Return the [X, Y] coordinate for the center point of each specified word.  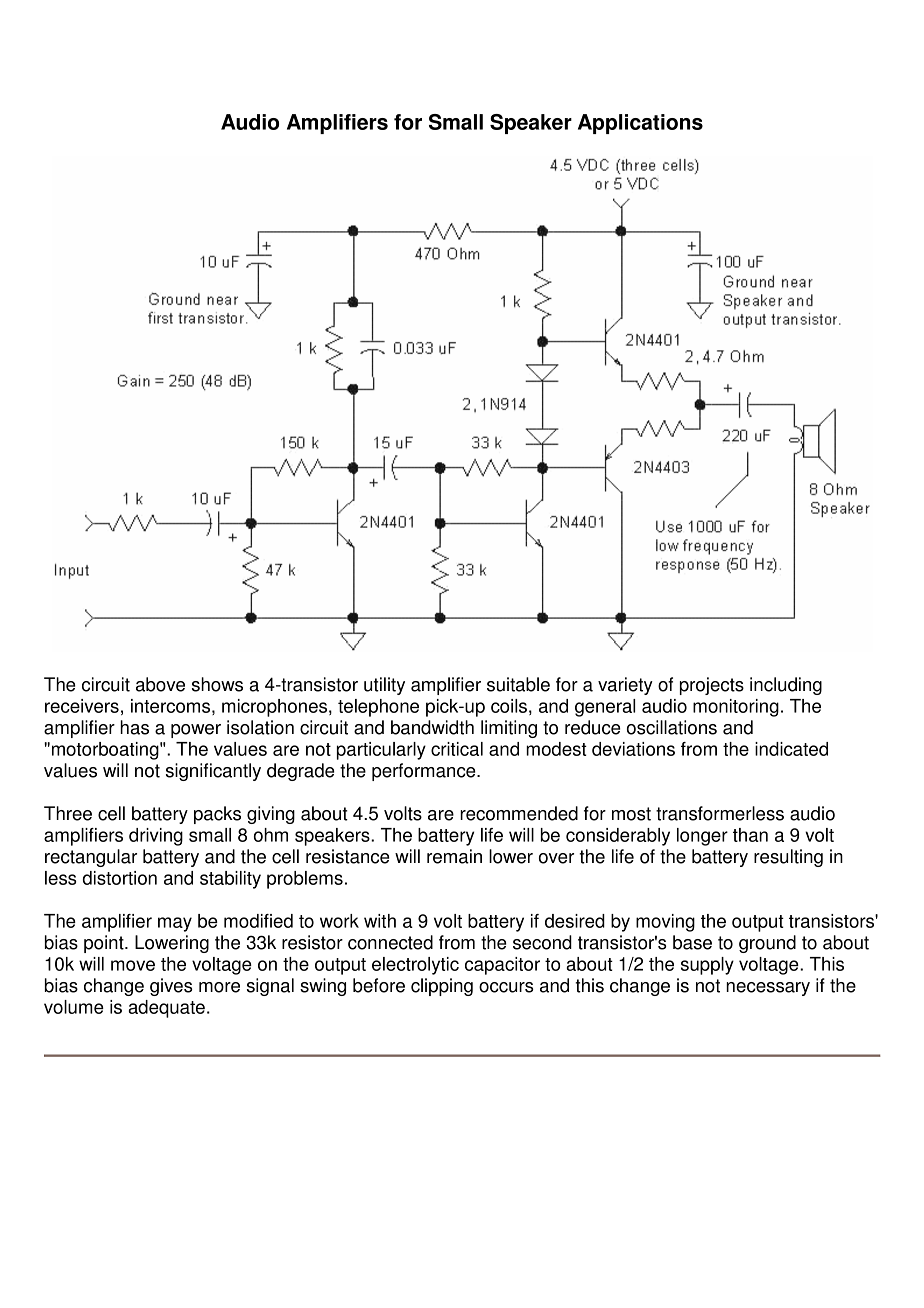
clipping [442, 987]
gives [171, 987]
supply [707, 966]
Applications [640, 124]
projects [712, 686]
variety [625, 686]
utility [384, 686]
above [160, 684]
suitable [518, 684]
